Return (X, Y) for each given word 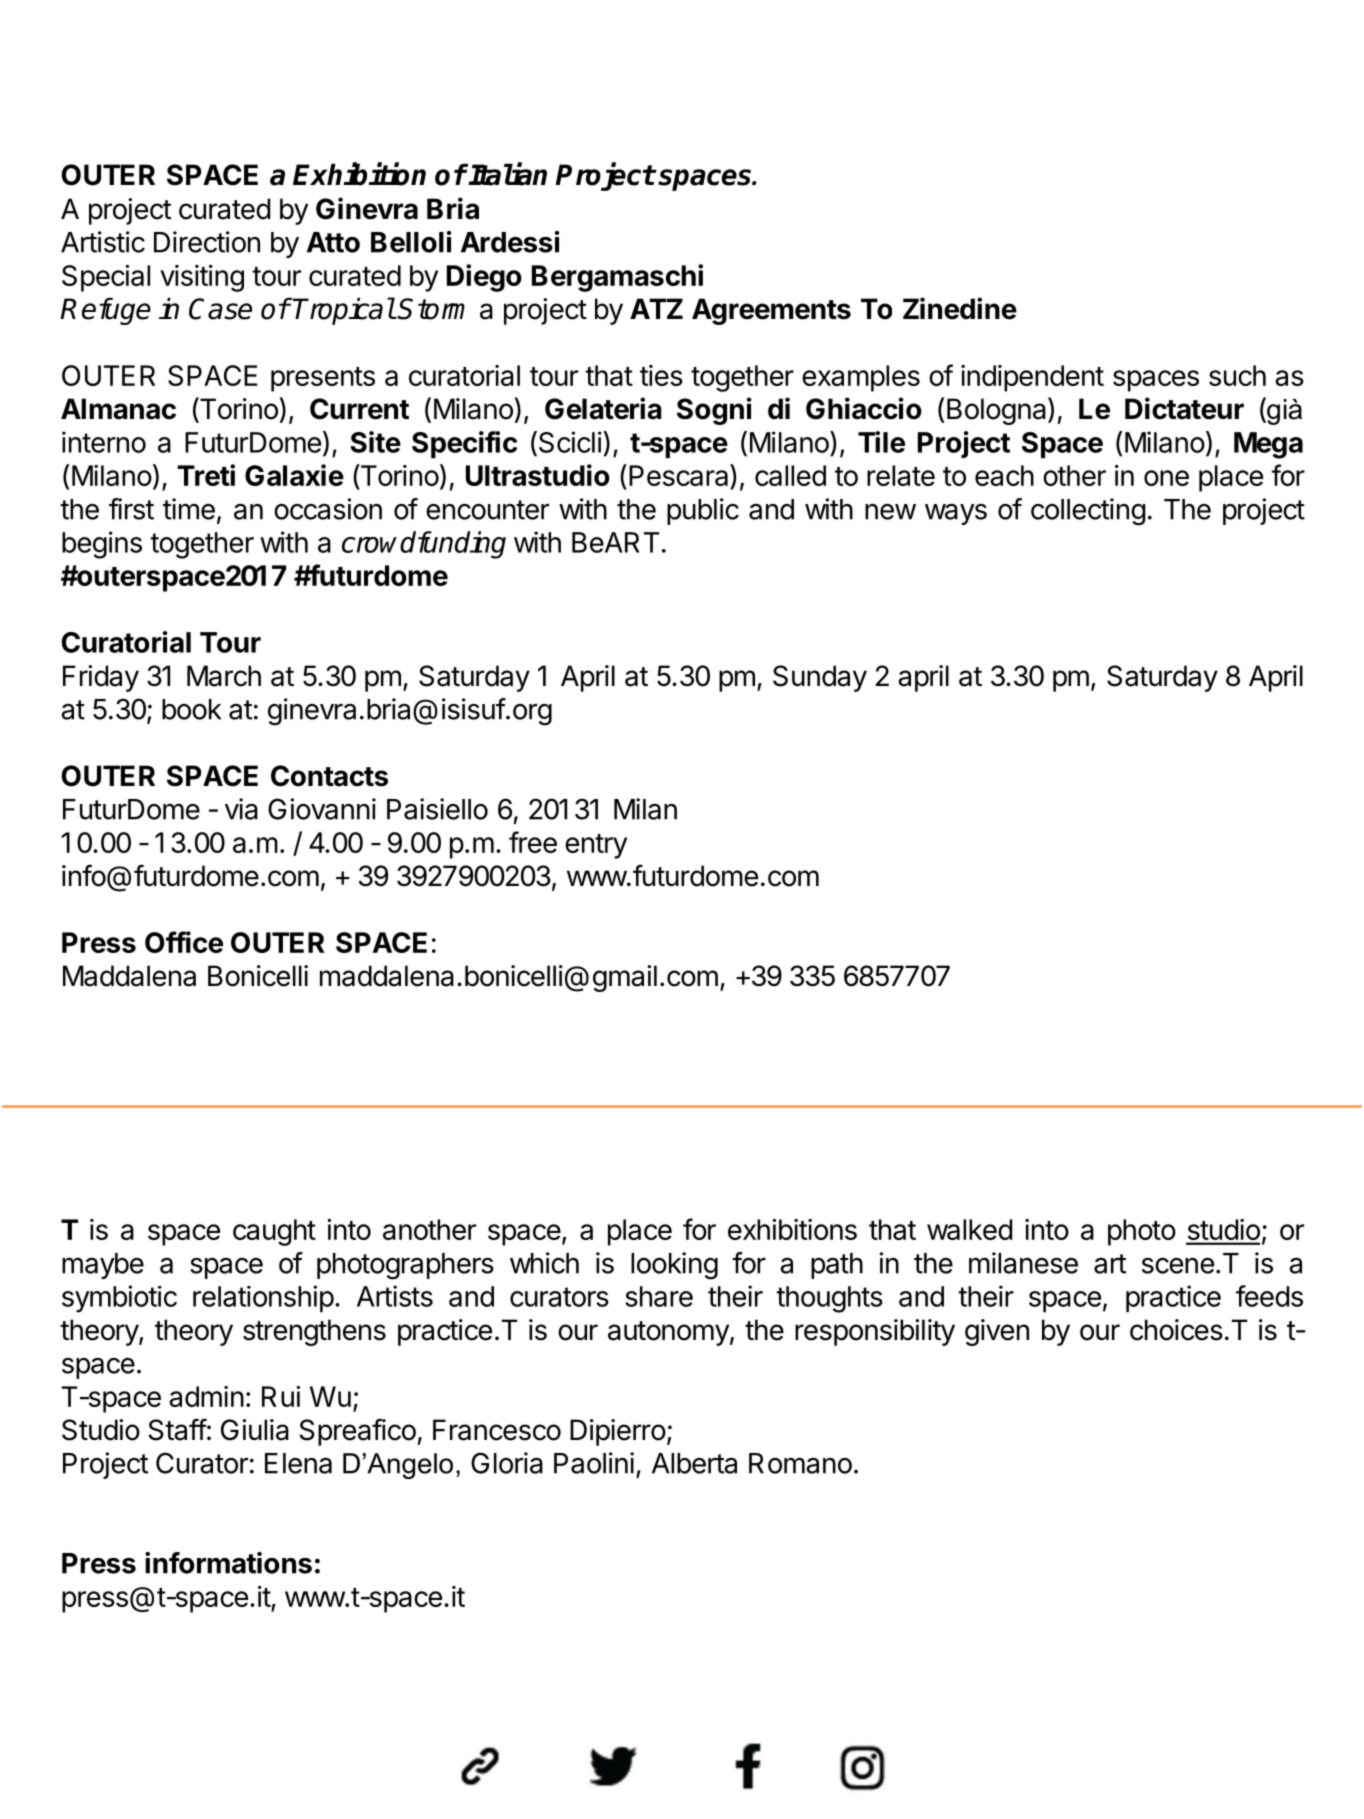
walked (969, 1229)
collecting (1088, 512)
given (997, 1332)
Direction (207, 242)
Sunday (820, 678)
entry (596, 846)
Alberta (694, 1463)
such (1237, 375)
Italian (507, 174)
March (224, 676)
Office (184, 942)
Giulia (255, 1430)
